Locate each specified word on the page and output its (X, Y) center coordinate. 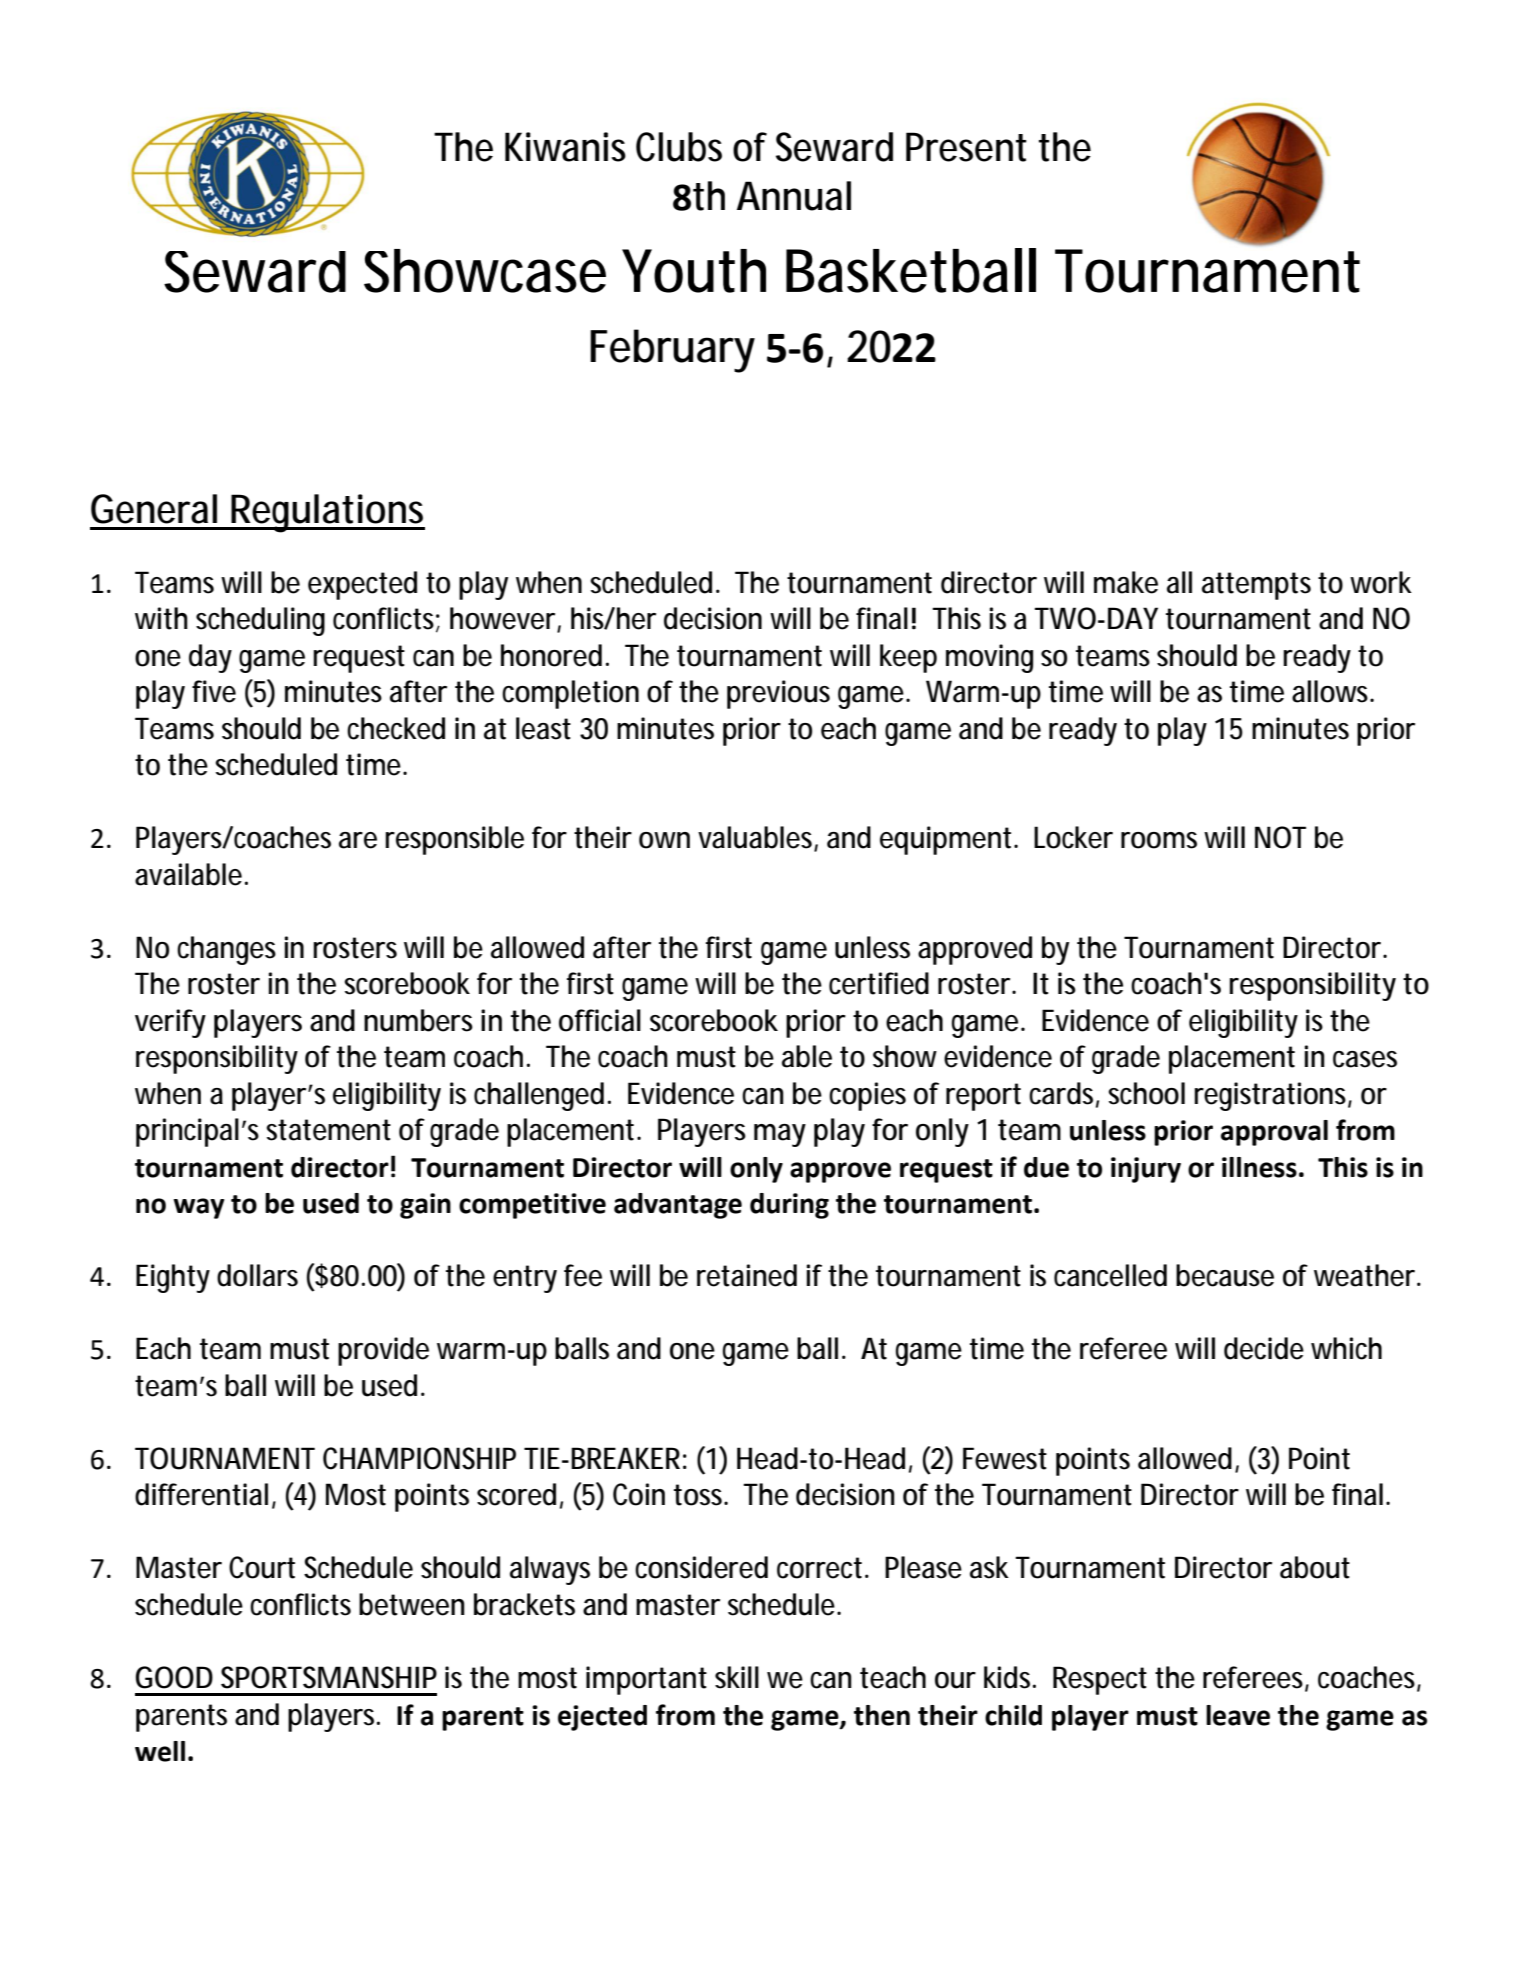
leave (1238, 1715)
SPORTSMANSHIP (329, 1677)
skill (737, 1677)
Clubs (679, 147)
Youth (694, 271)
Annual (794, 196)
